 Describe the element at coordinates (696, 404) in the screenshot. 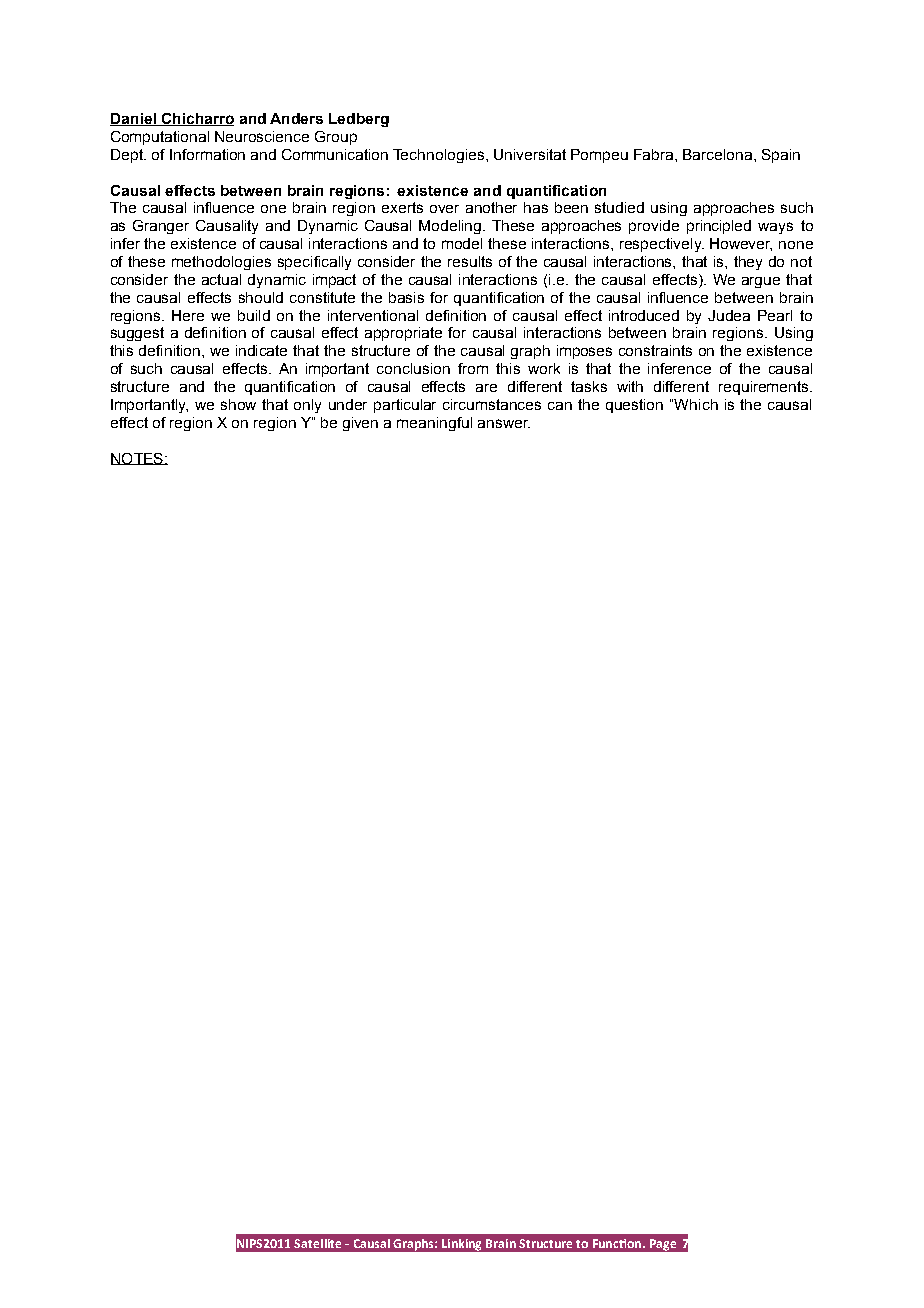

I see `Which` at that location.
